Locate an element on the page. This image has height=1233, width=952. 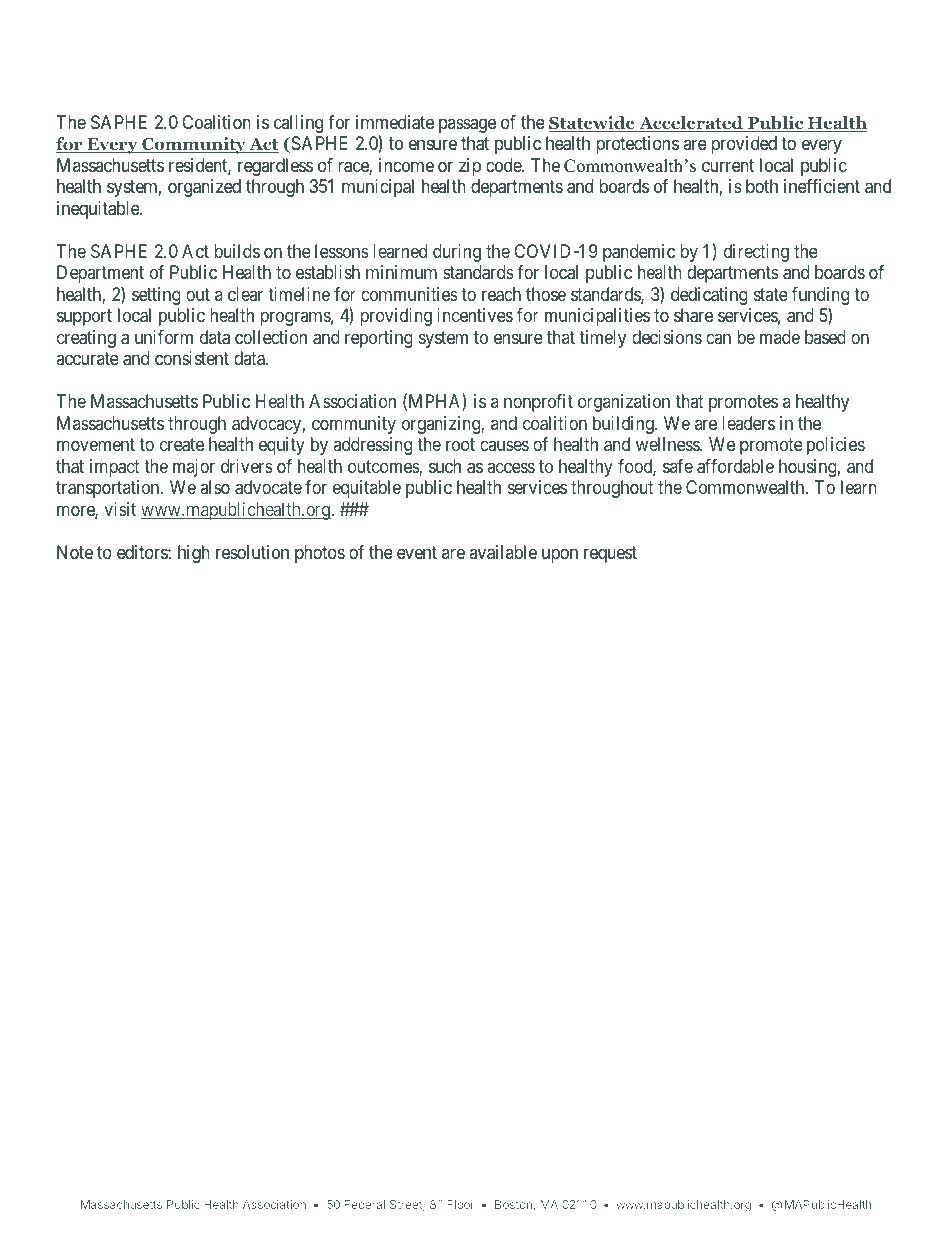
request is located at coordinates (610, 554).
